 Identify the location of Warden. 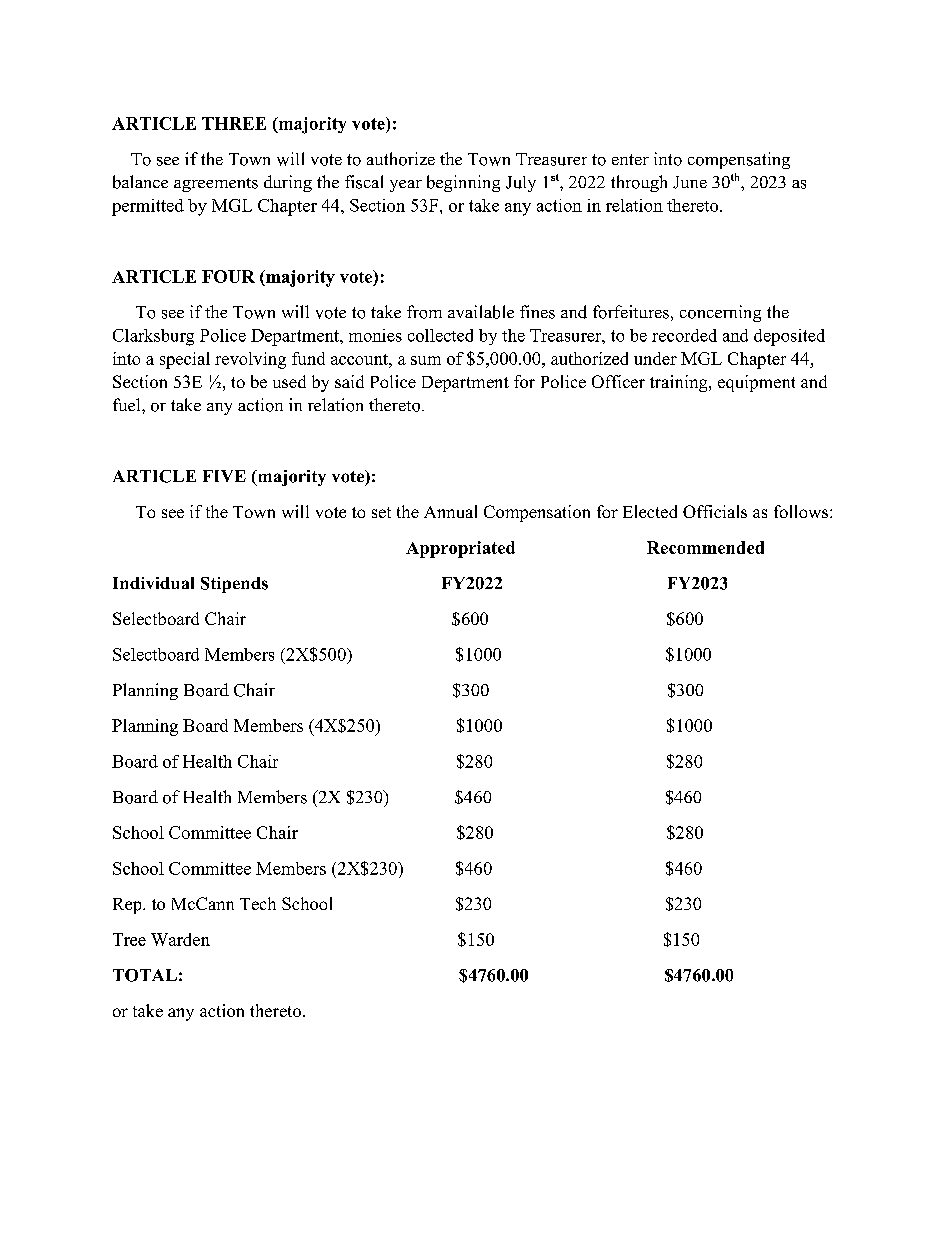
(180, 939).
